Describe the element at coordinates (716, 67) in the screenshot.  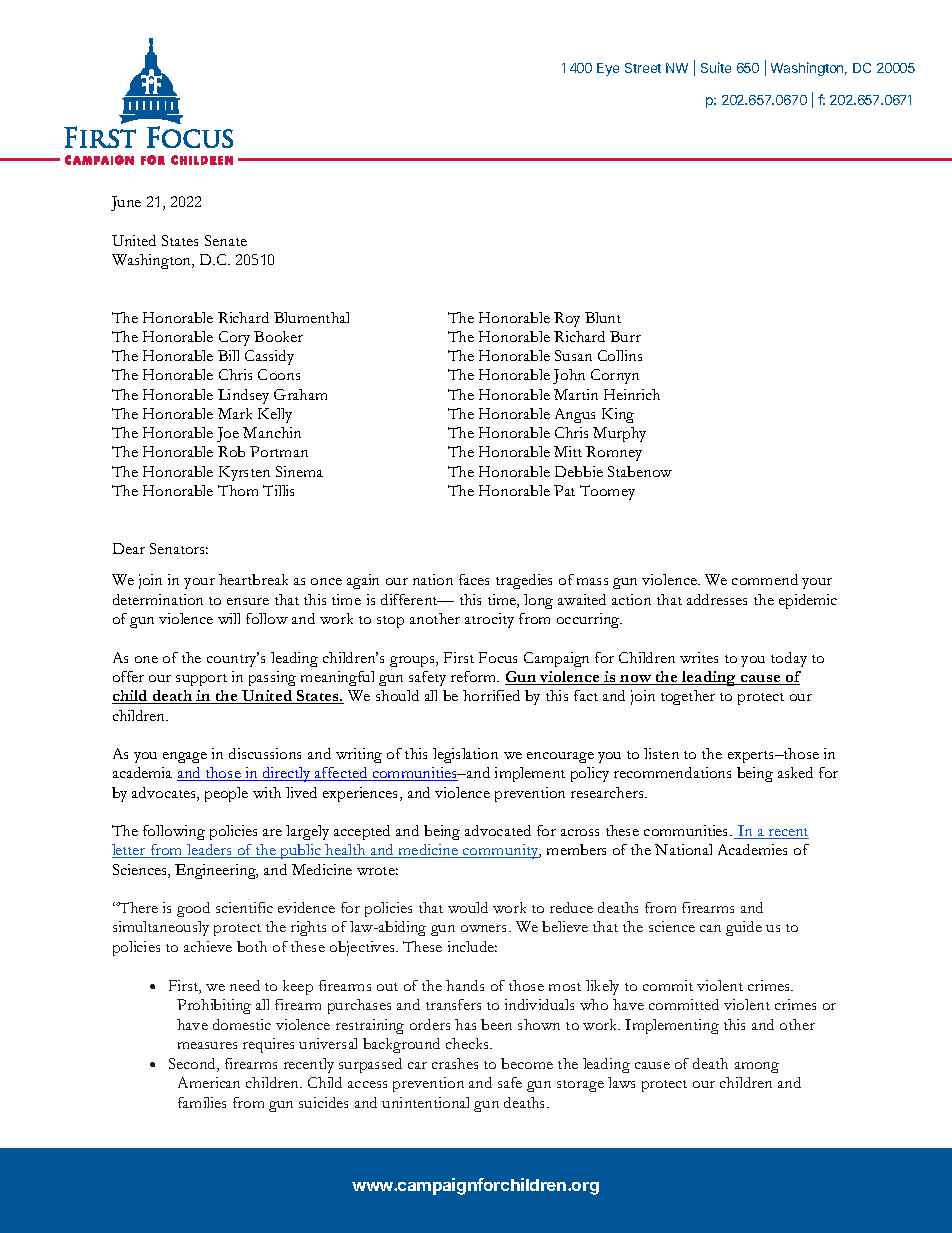
I see `Suite` at that location.
